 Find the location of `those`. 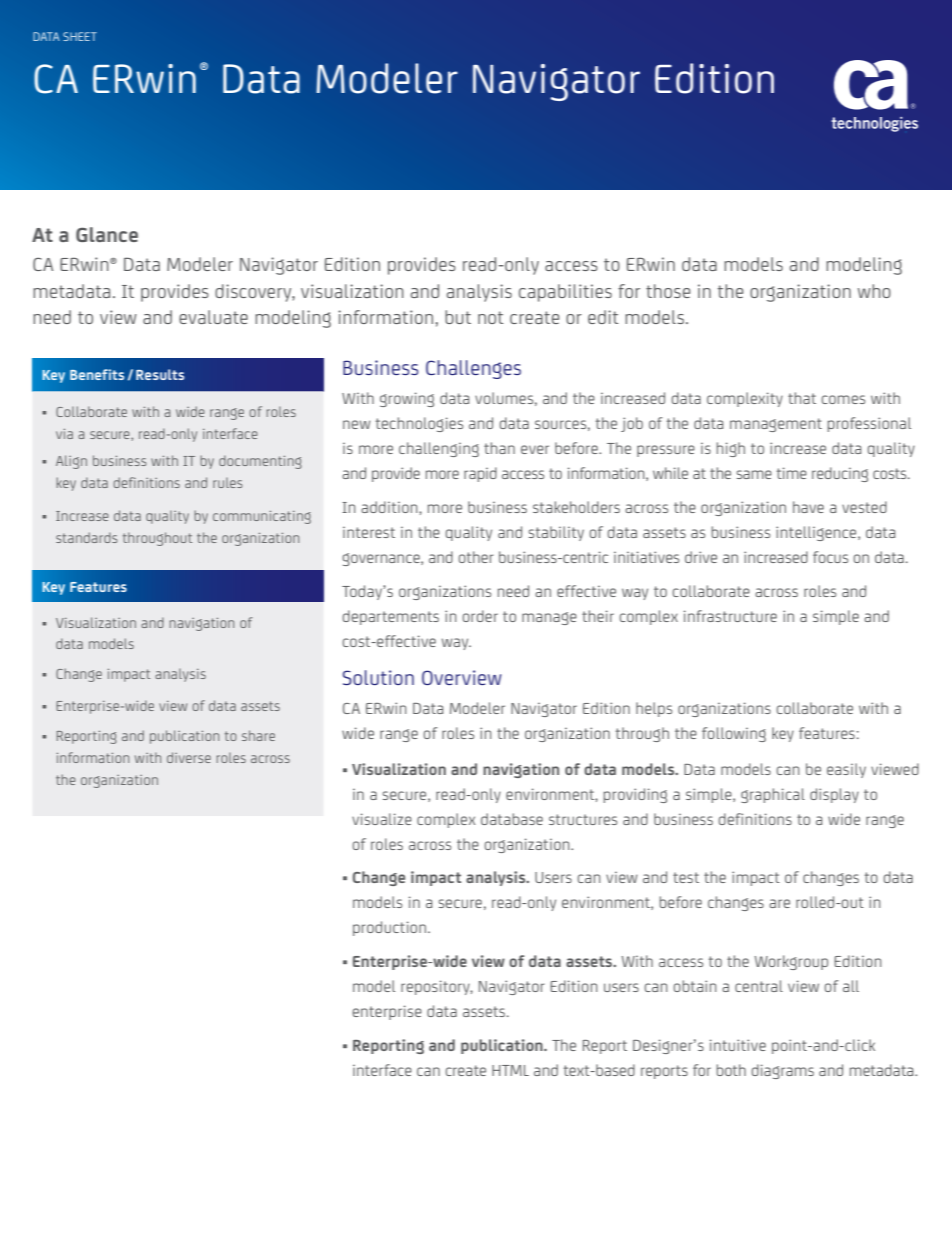

those is located at coordinates (668, 291).
